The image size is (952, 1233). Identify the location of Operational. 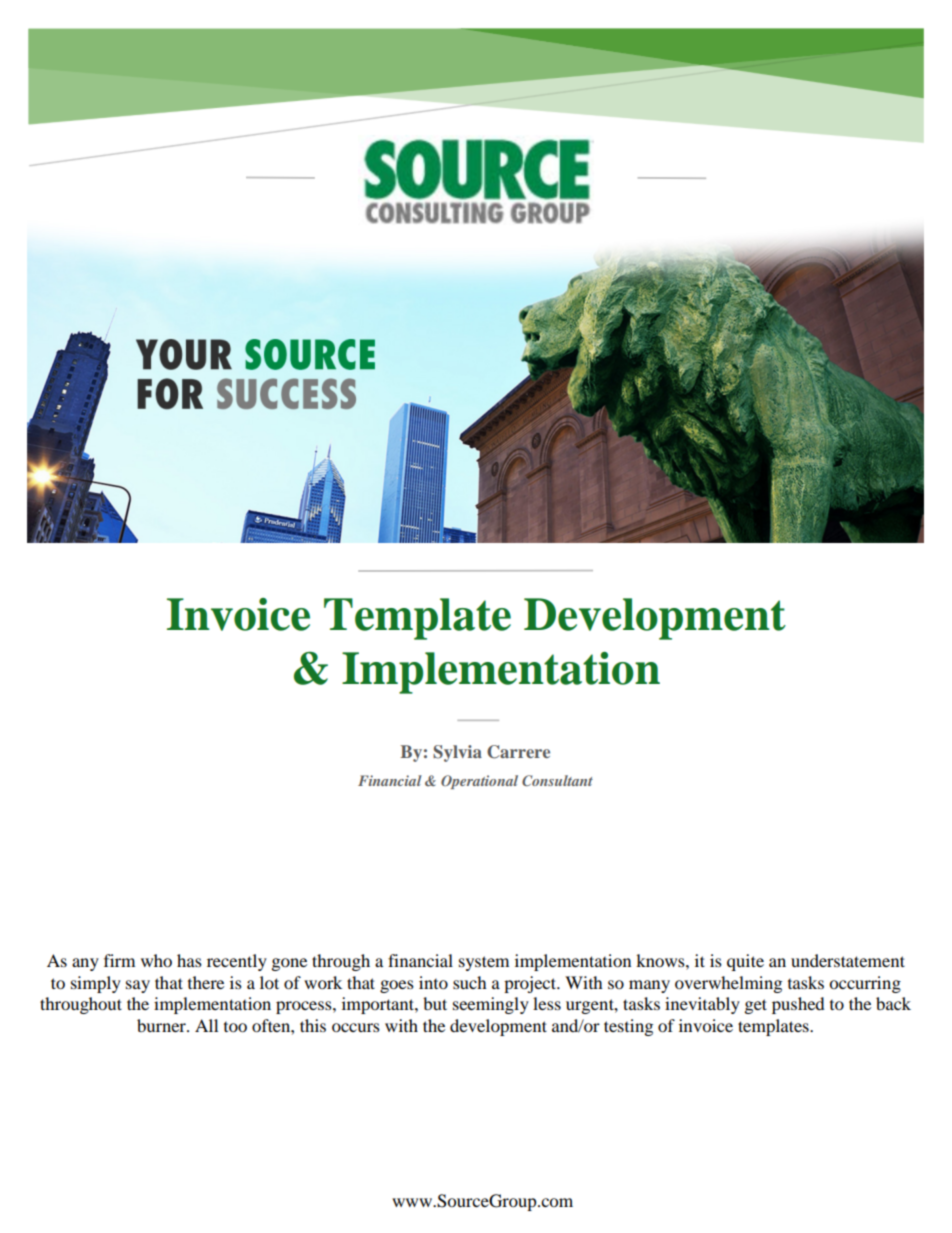
(479, 782).
